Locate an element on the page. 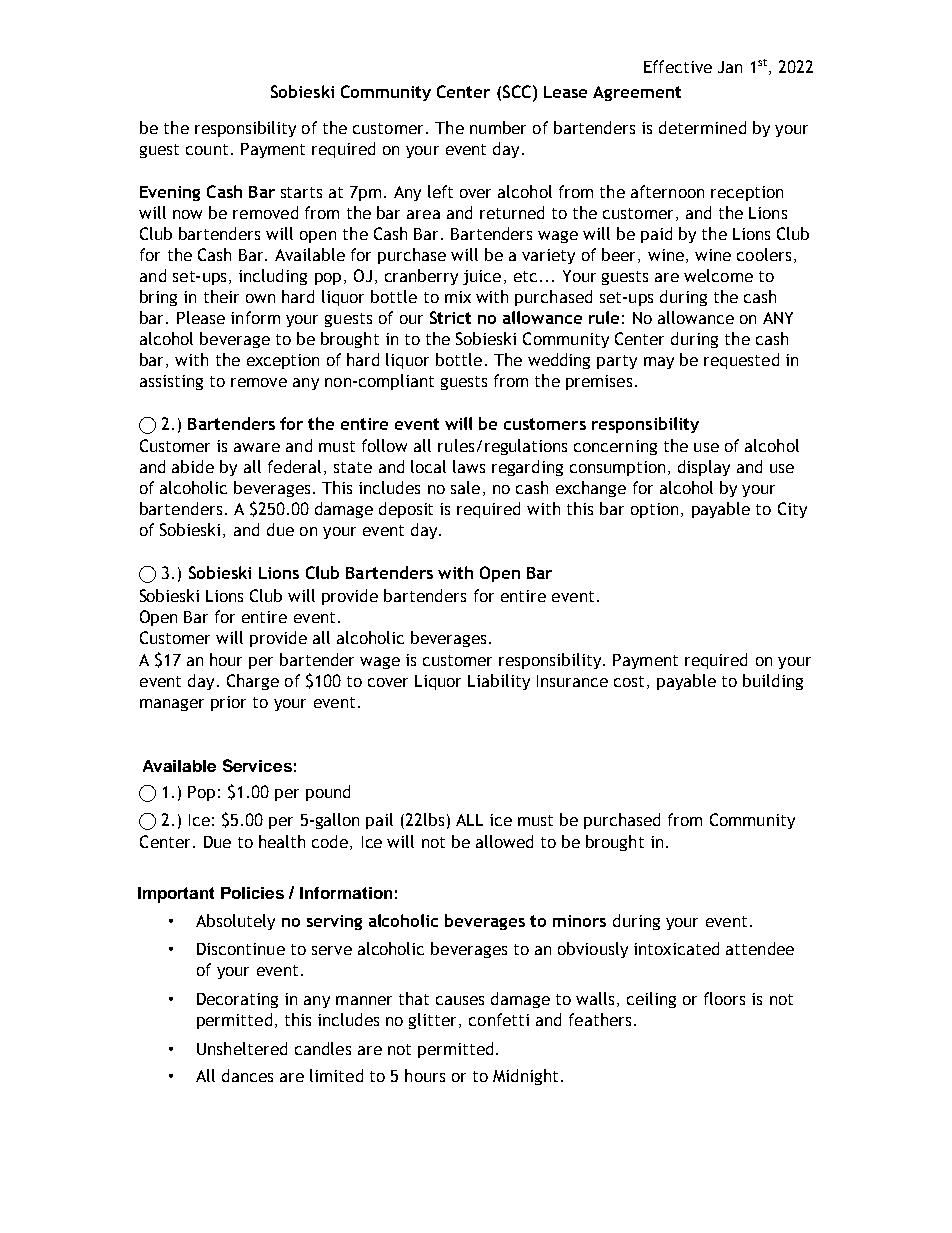 This document has width=952, height=1233. number is located at coordinates (498, 127).
